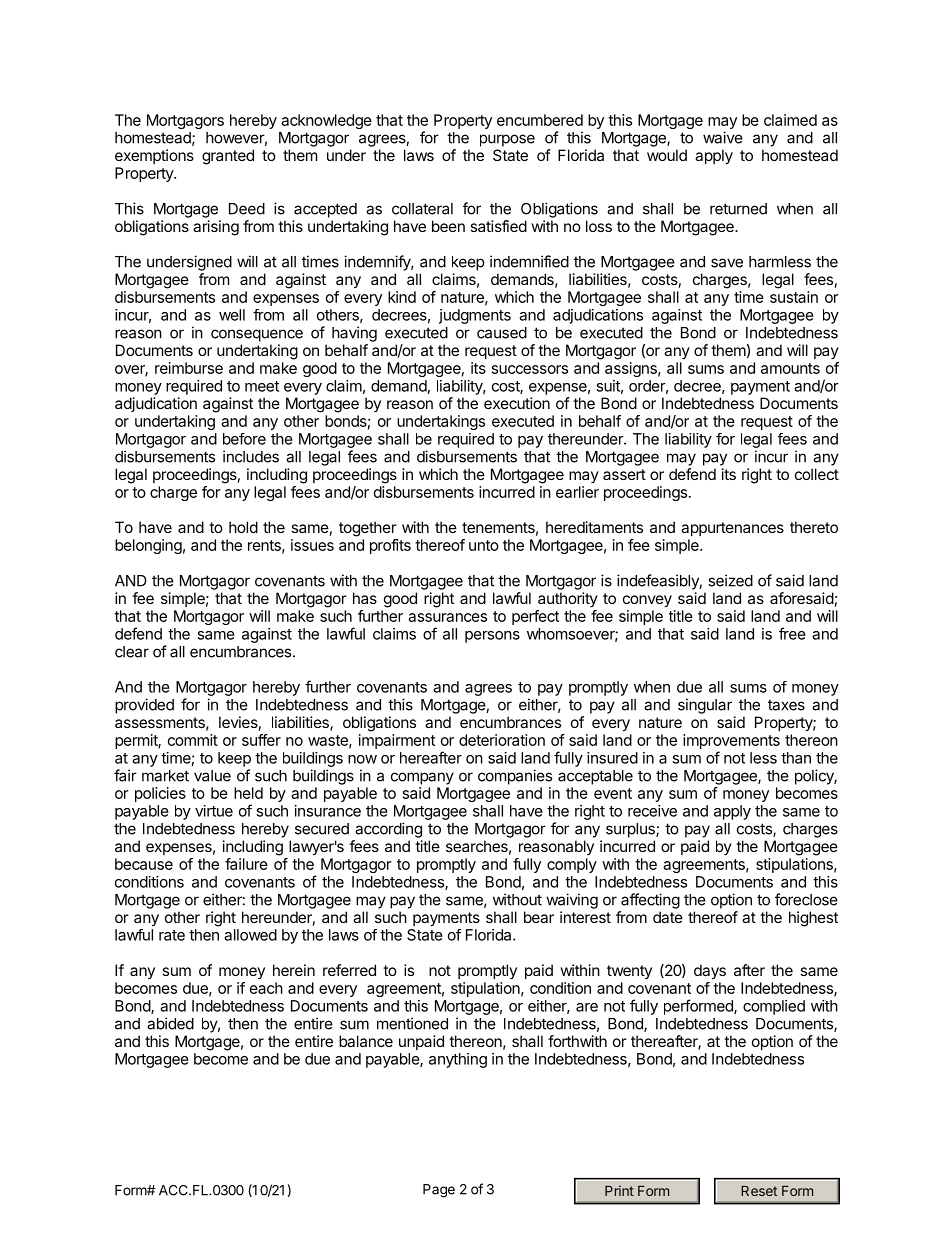  Describe the element at coordinates (723, 137) in the page. I see `waive` at that location.
